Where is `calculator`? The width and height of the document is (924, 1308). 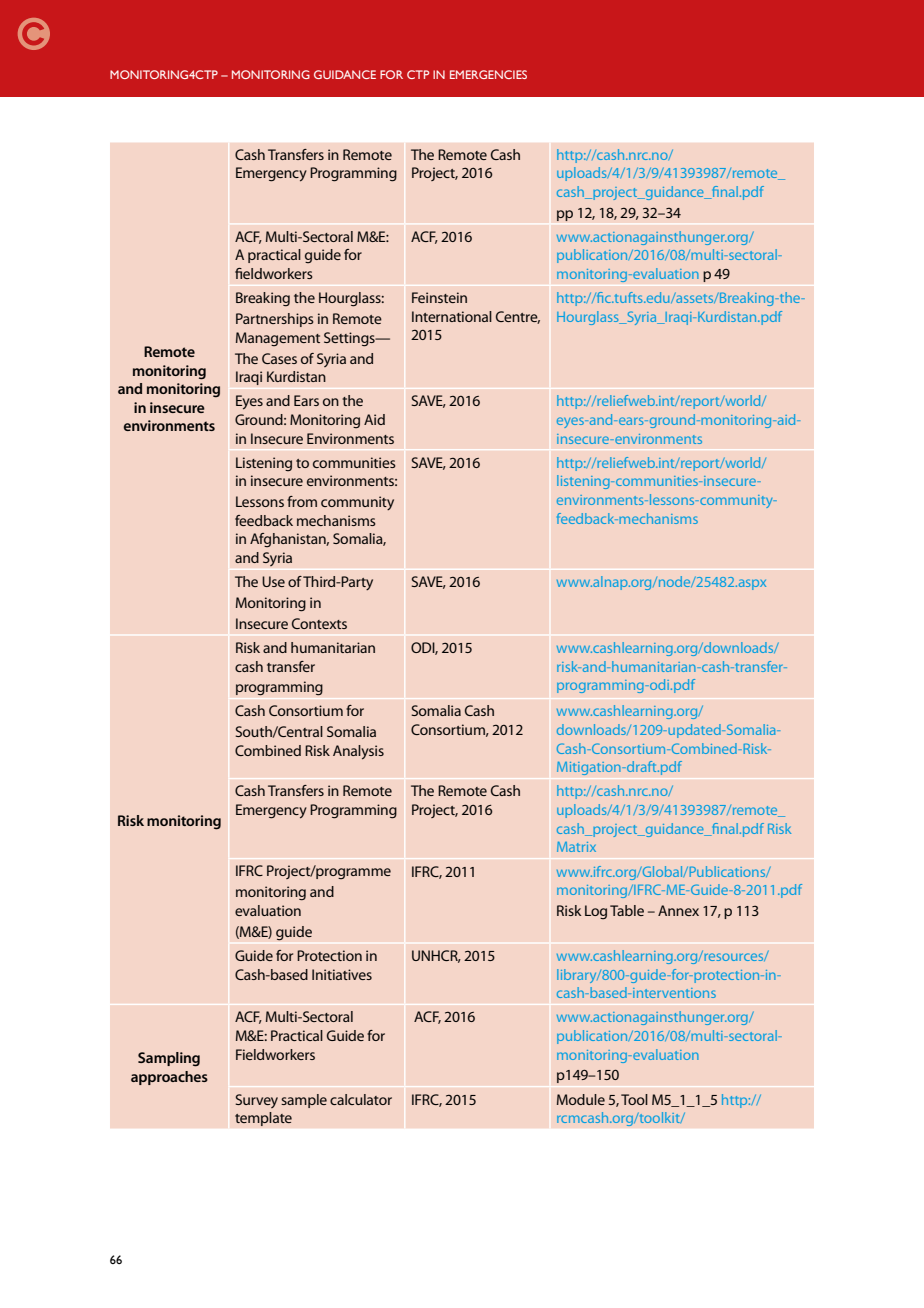
calculator is located at coordinates (361, 1099).
